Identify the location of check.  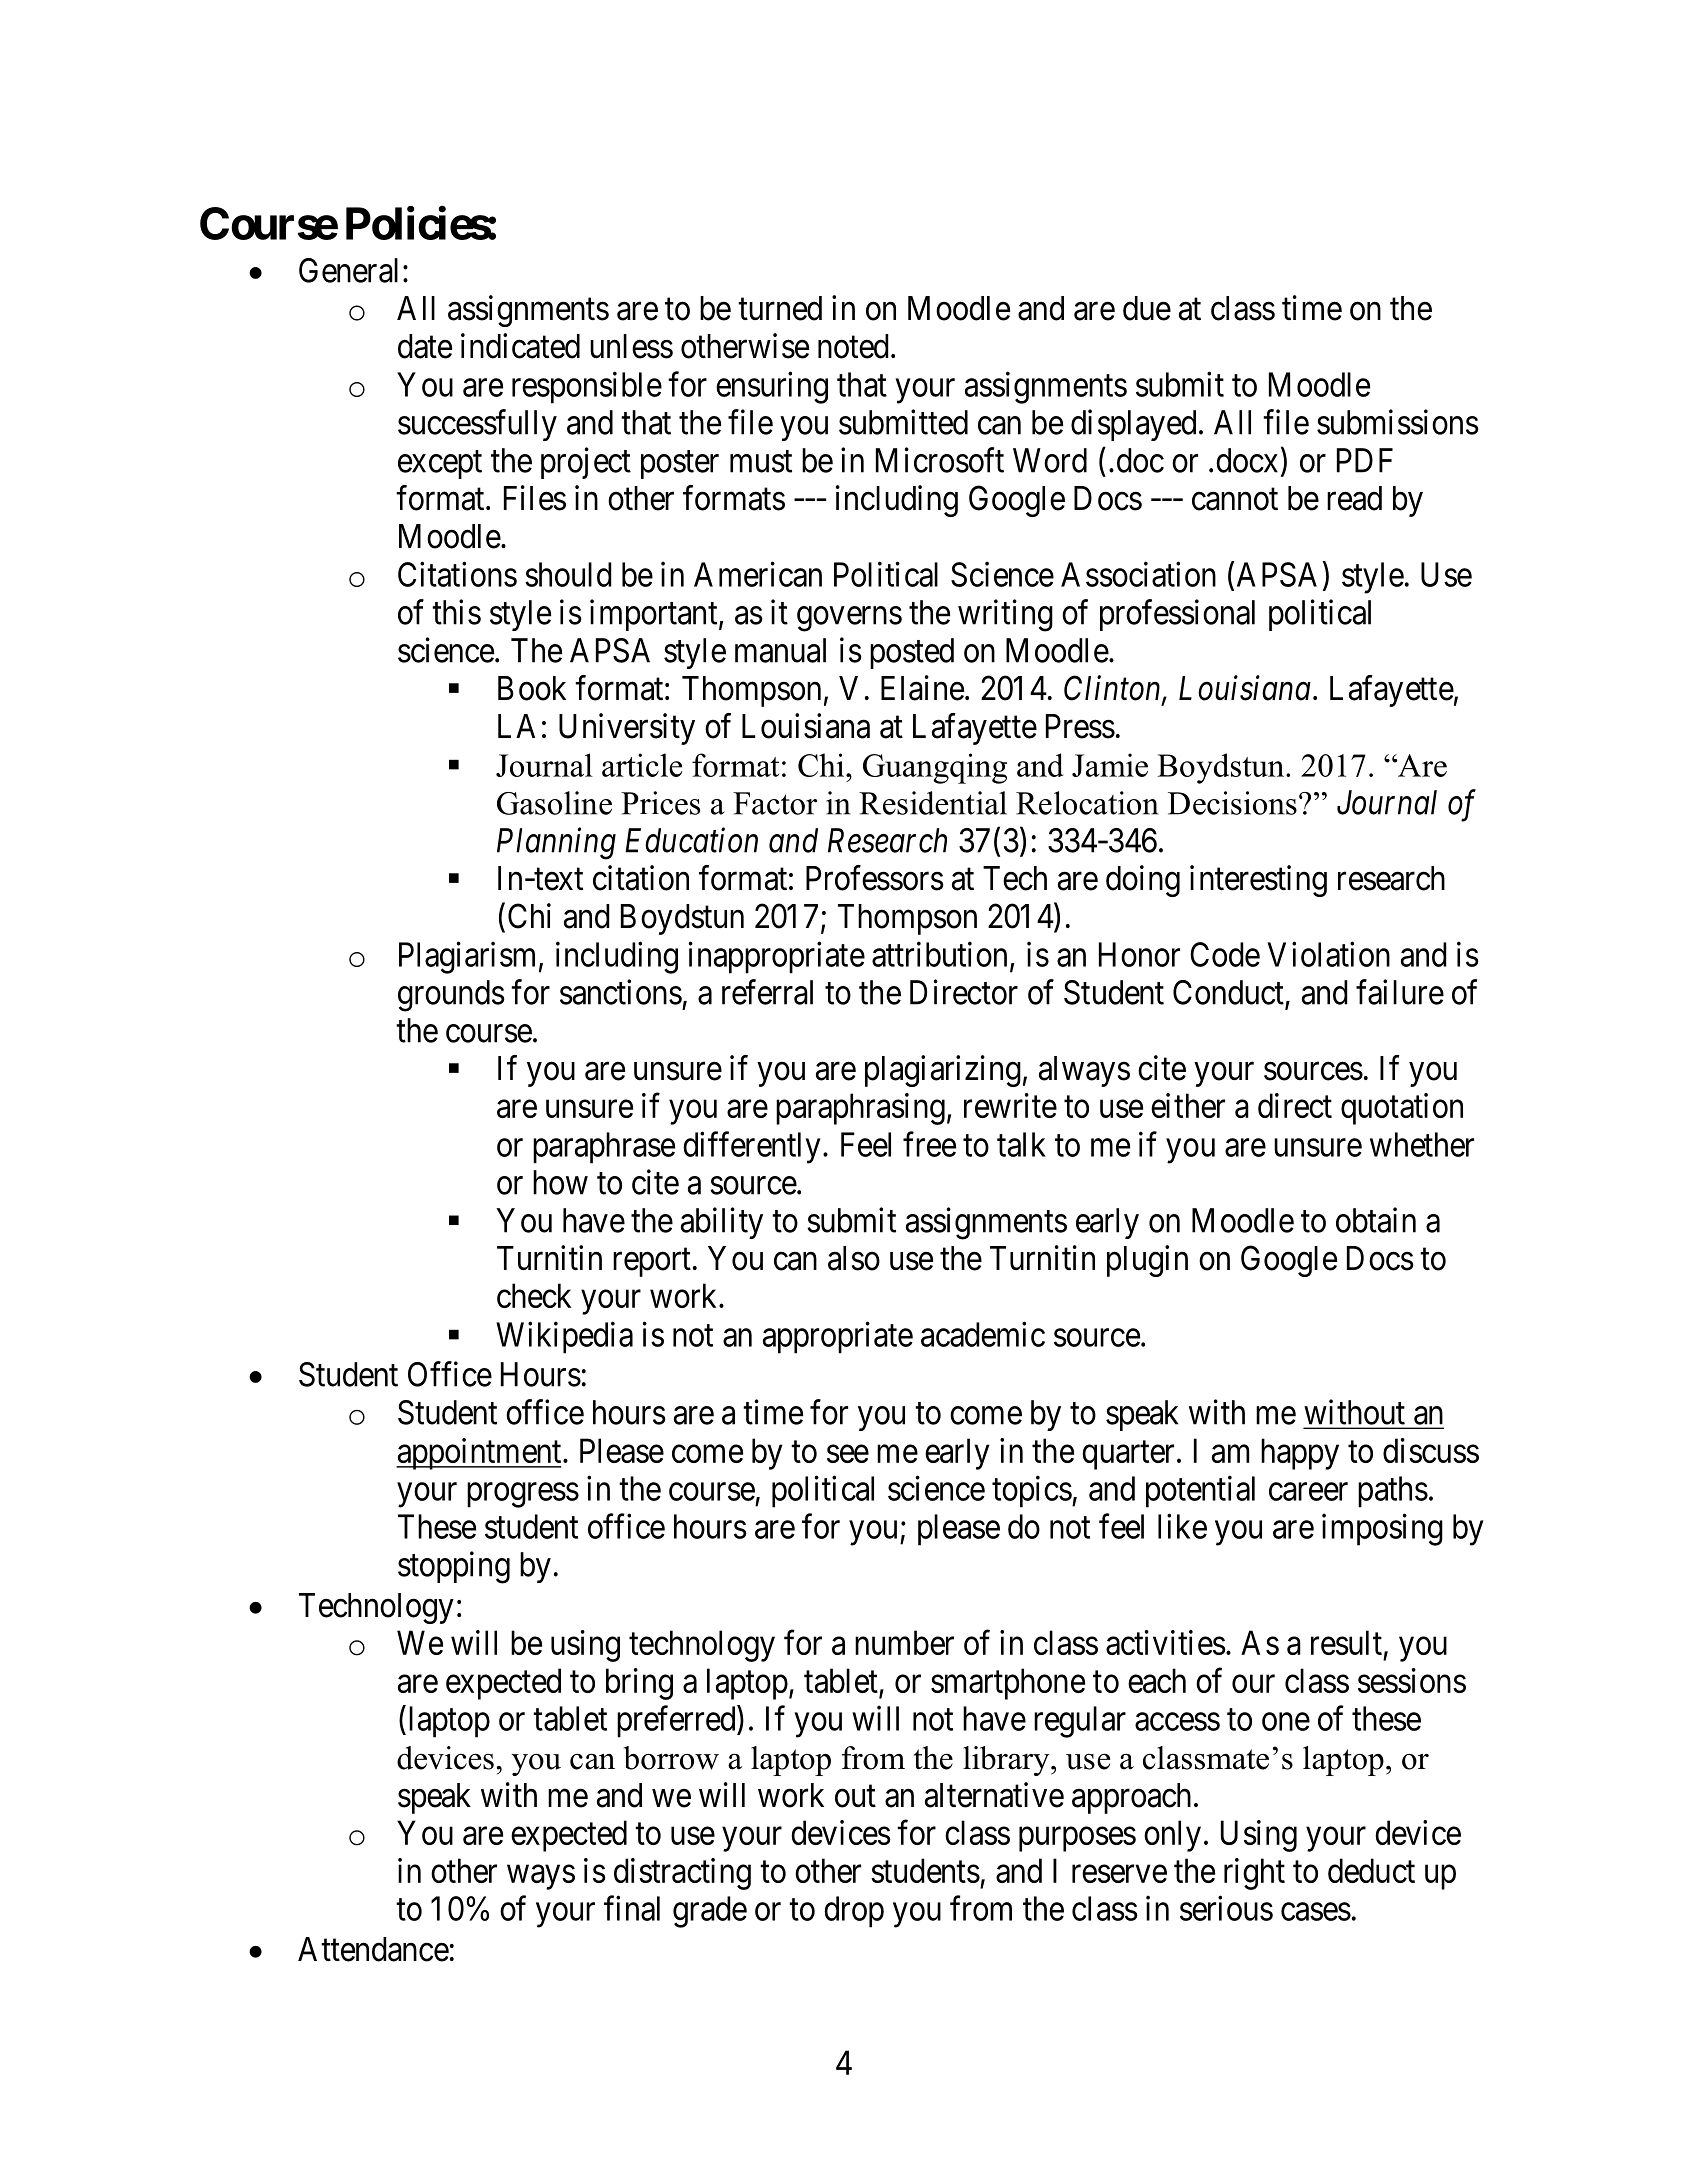
(534, 1295).
